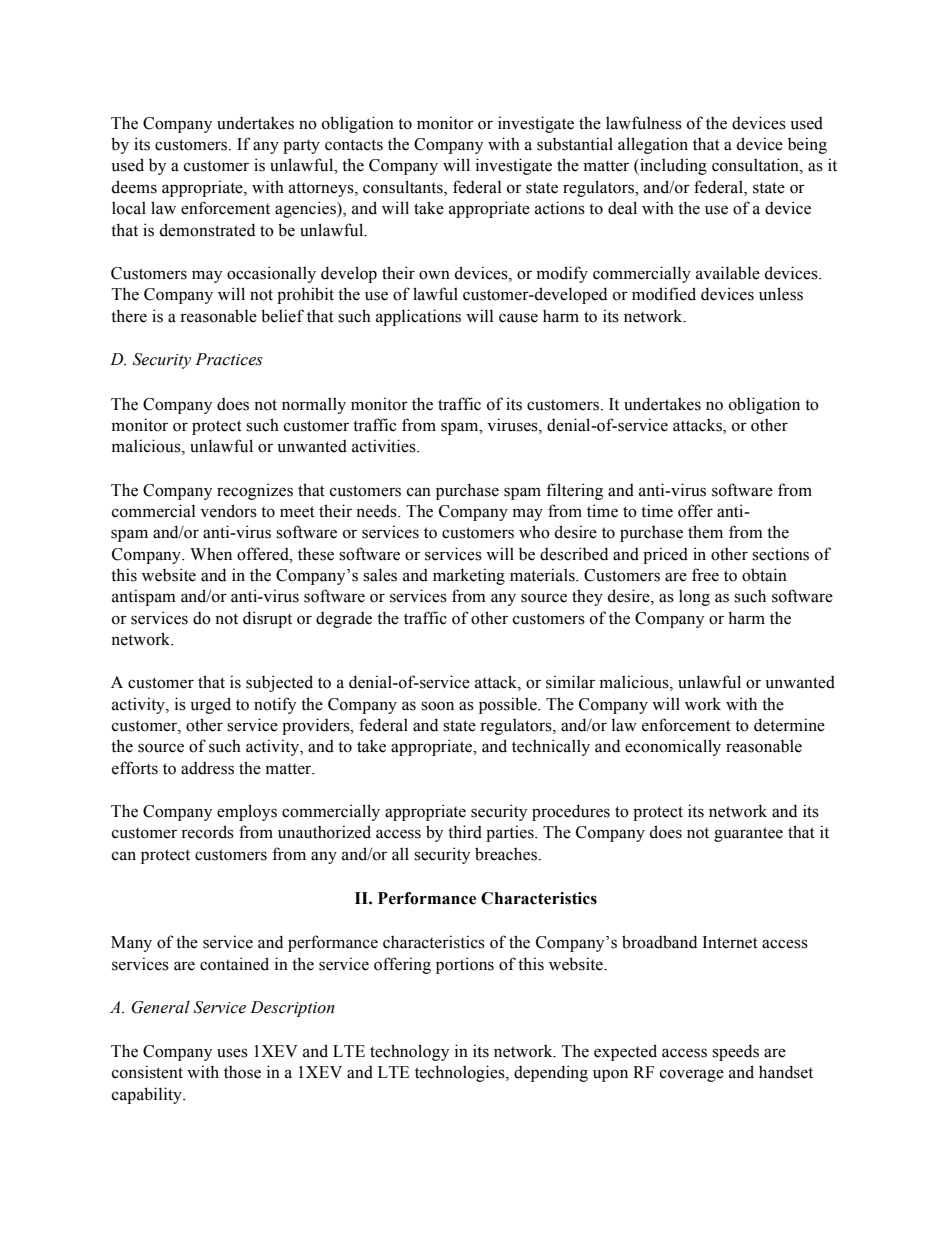 The width and height of the screenshot is (952, 1233). What do you see at coordinates (465, 832) in the screenshot?
I see `third` at bounding box center [465, 832].
